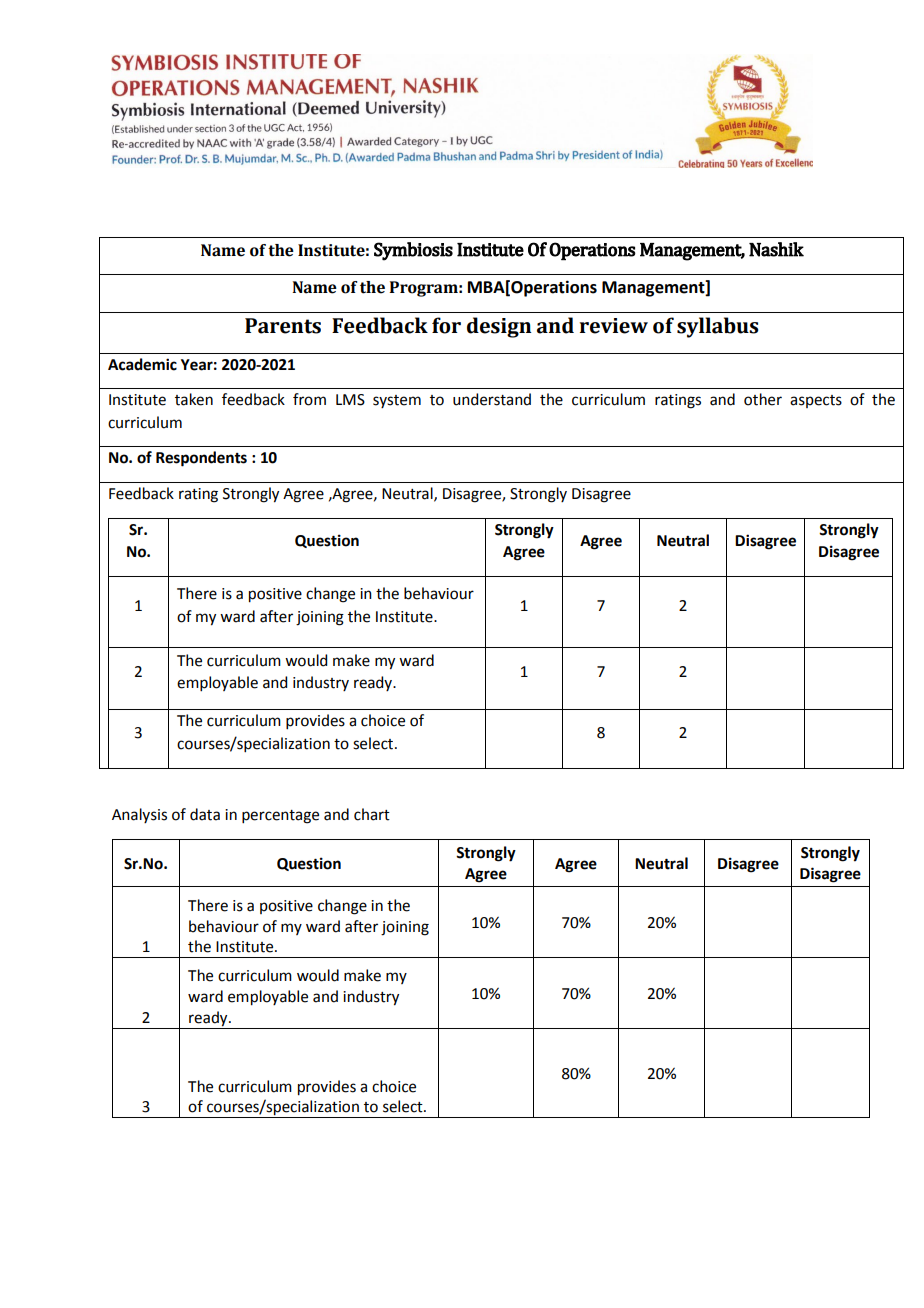 The height and width of the page is (1308, 924). I want to click on understand, so click(492, 399).
